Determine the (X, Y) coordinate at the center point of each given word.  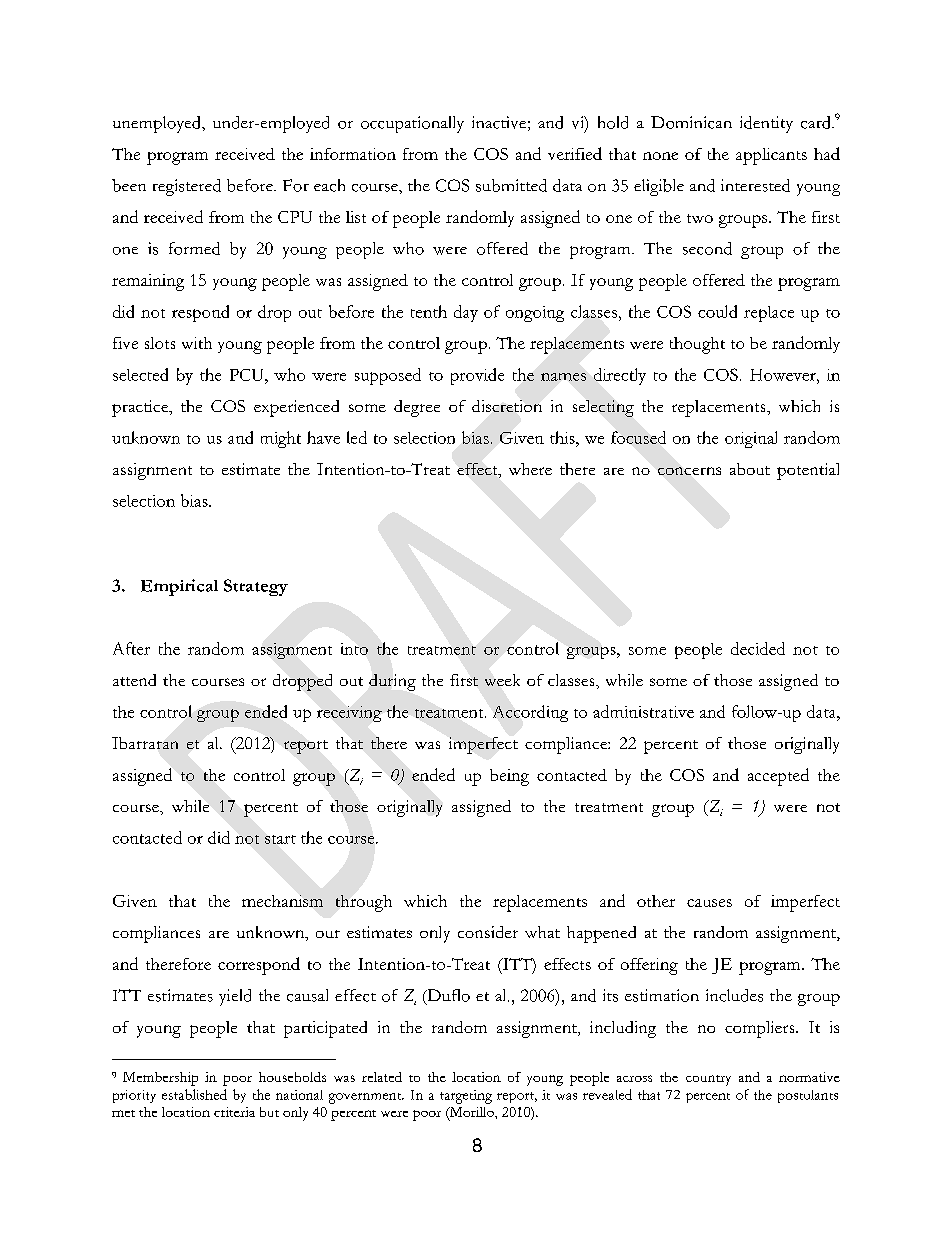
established (194, 1094)
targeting (466, 1097)
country (708, 1080)
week (502, 680)
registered (187, 187)
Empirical (179, 587)
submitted (511, 185)
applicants (771, 156)
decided (758, 648)
